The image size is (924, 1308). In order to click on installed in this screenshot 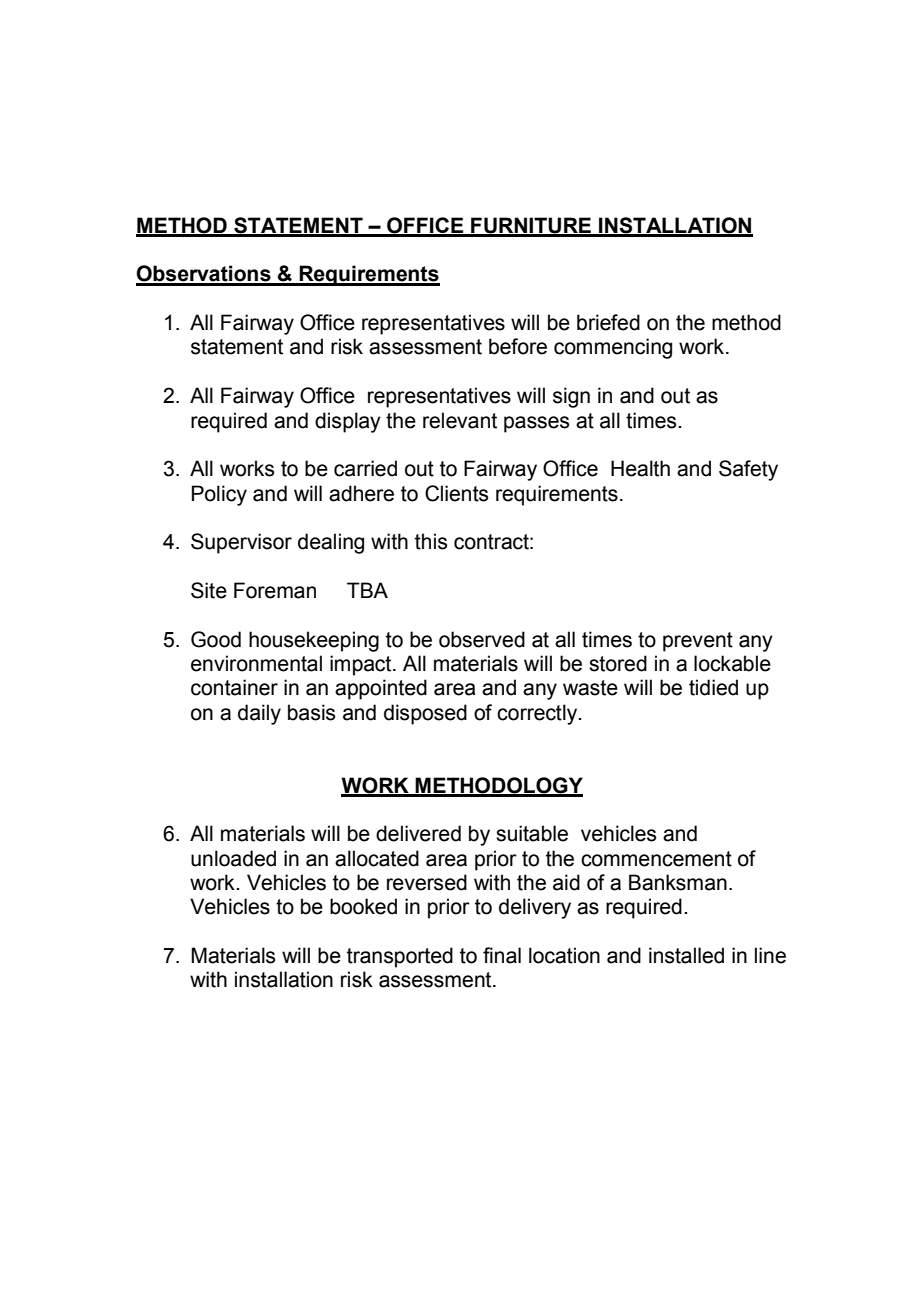, I will do `click(686, 955)`.
